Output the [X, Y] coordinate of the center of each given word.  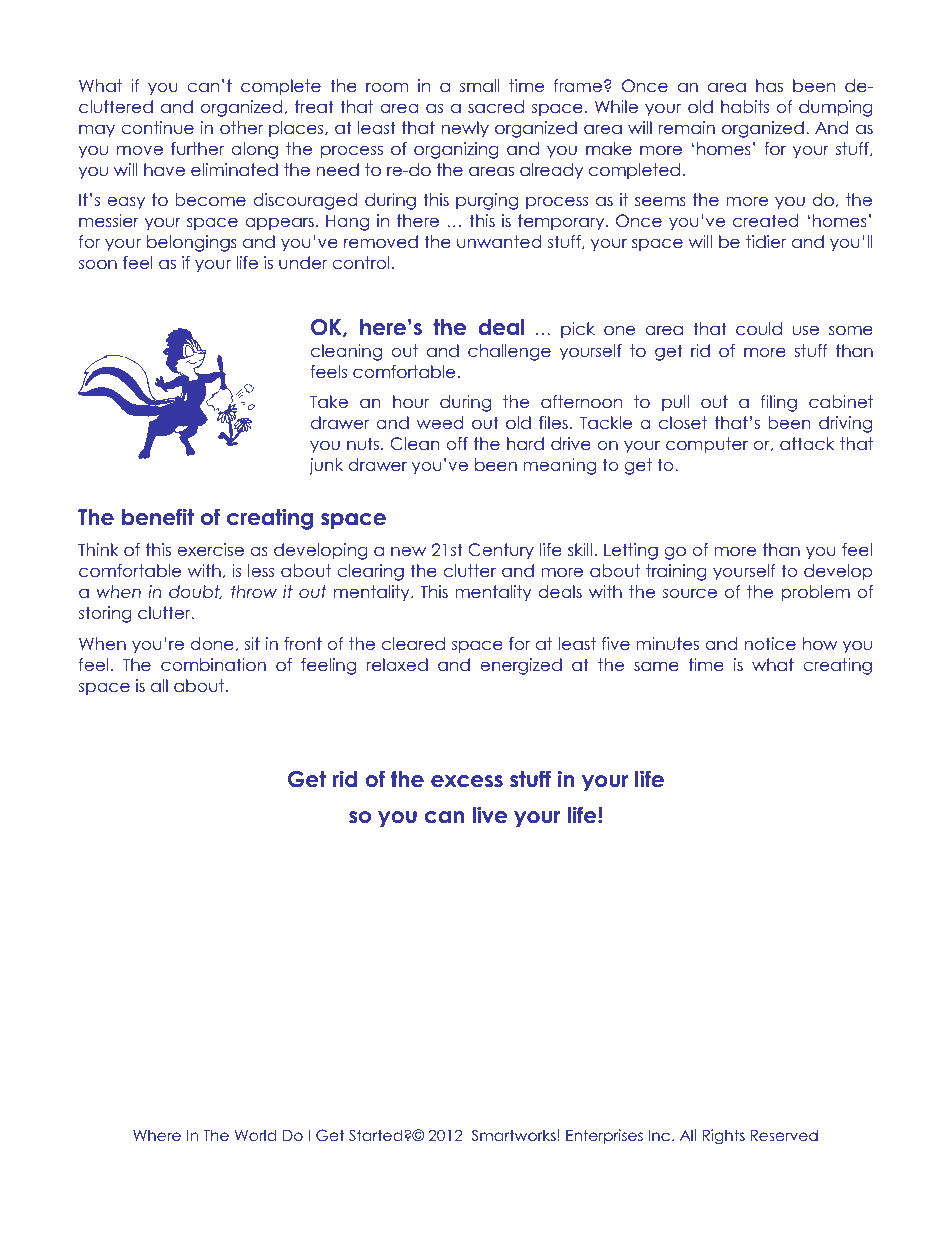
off [457, 443]
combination [213, 664]
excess [467, 781]
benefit [158, 517]
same [656, 666]
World [255, 1135]
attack [807, 443]
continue [157, 127]
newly [465, 129]
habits [745, 106]
